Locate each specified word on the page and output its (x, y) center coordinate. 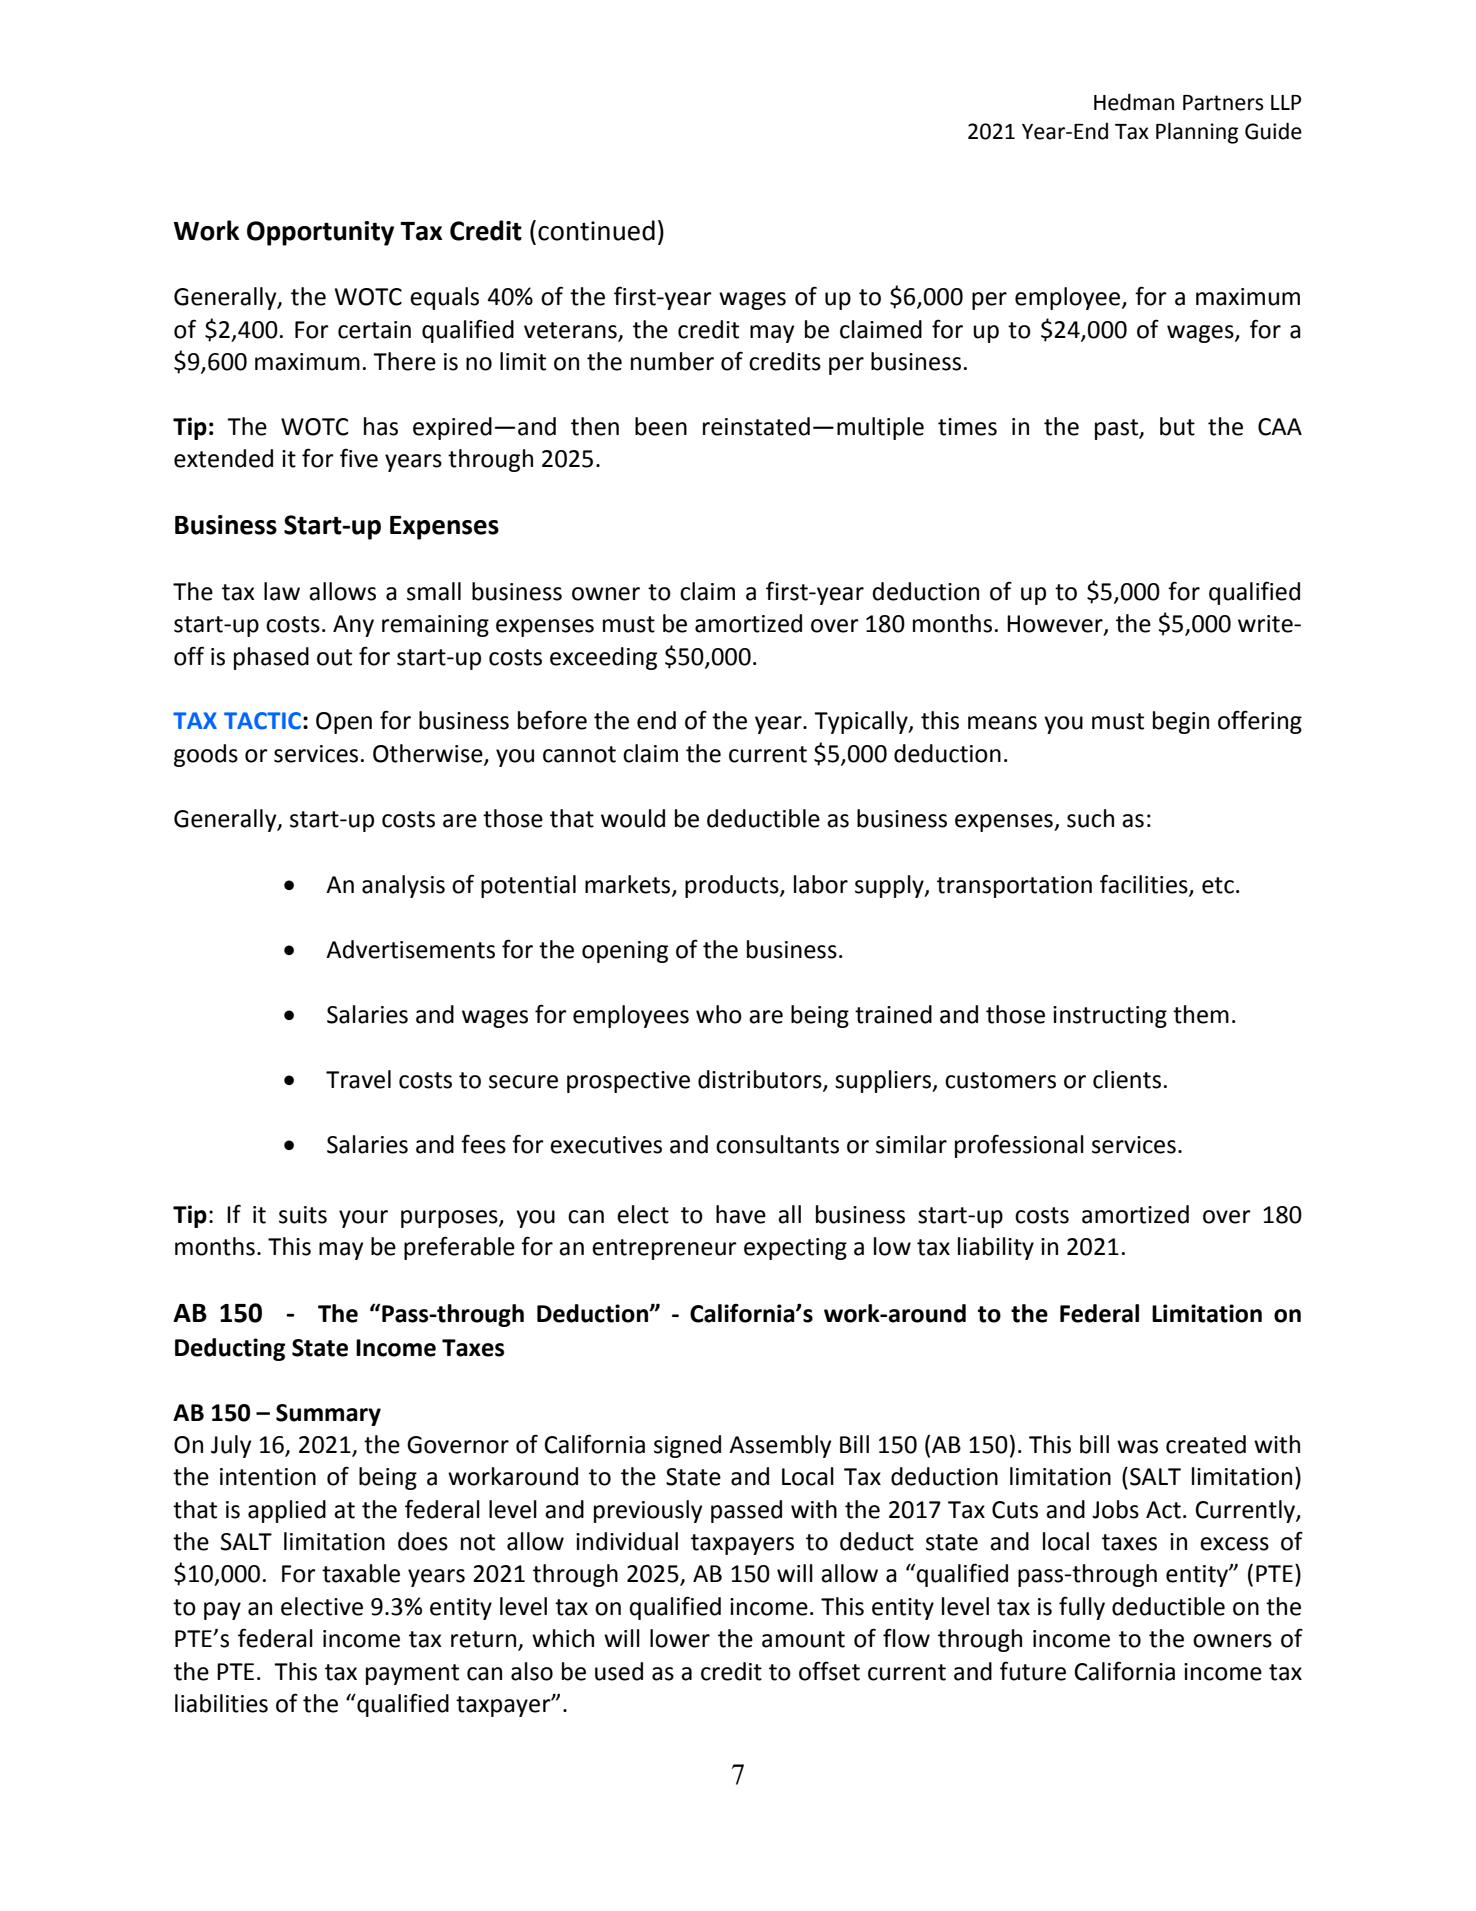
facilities (1145, 884)
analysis (403, 886)
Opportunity (320, 233)
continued (596, 230)
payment (412, 1674)
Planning (1197, 133)
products (733, 886)
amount (803, 1639)
